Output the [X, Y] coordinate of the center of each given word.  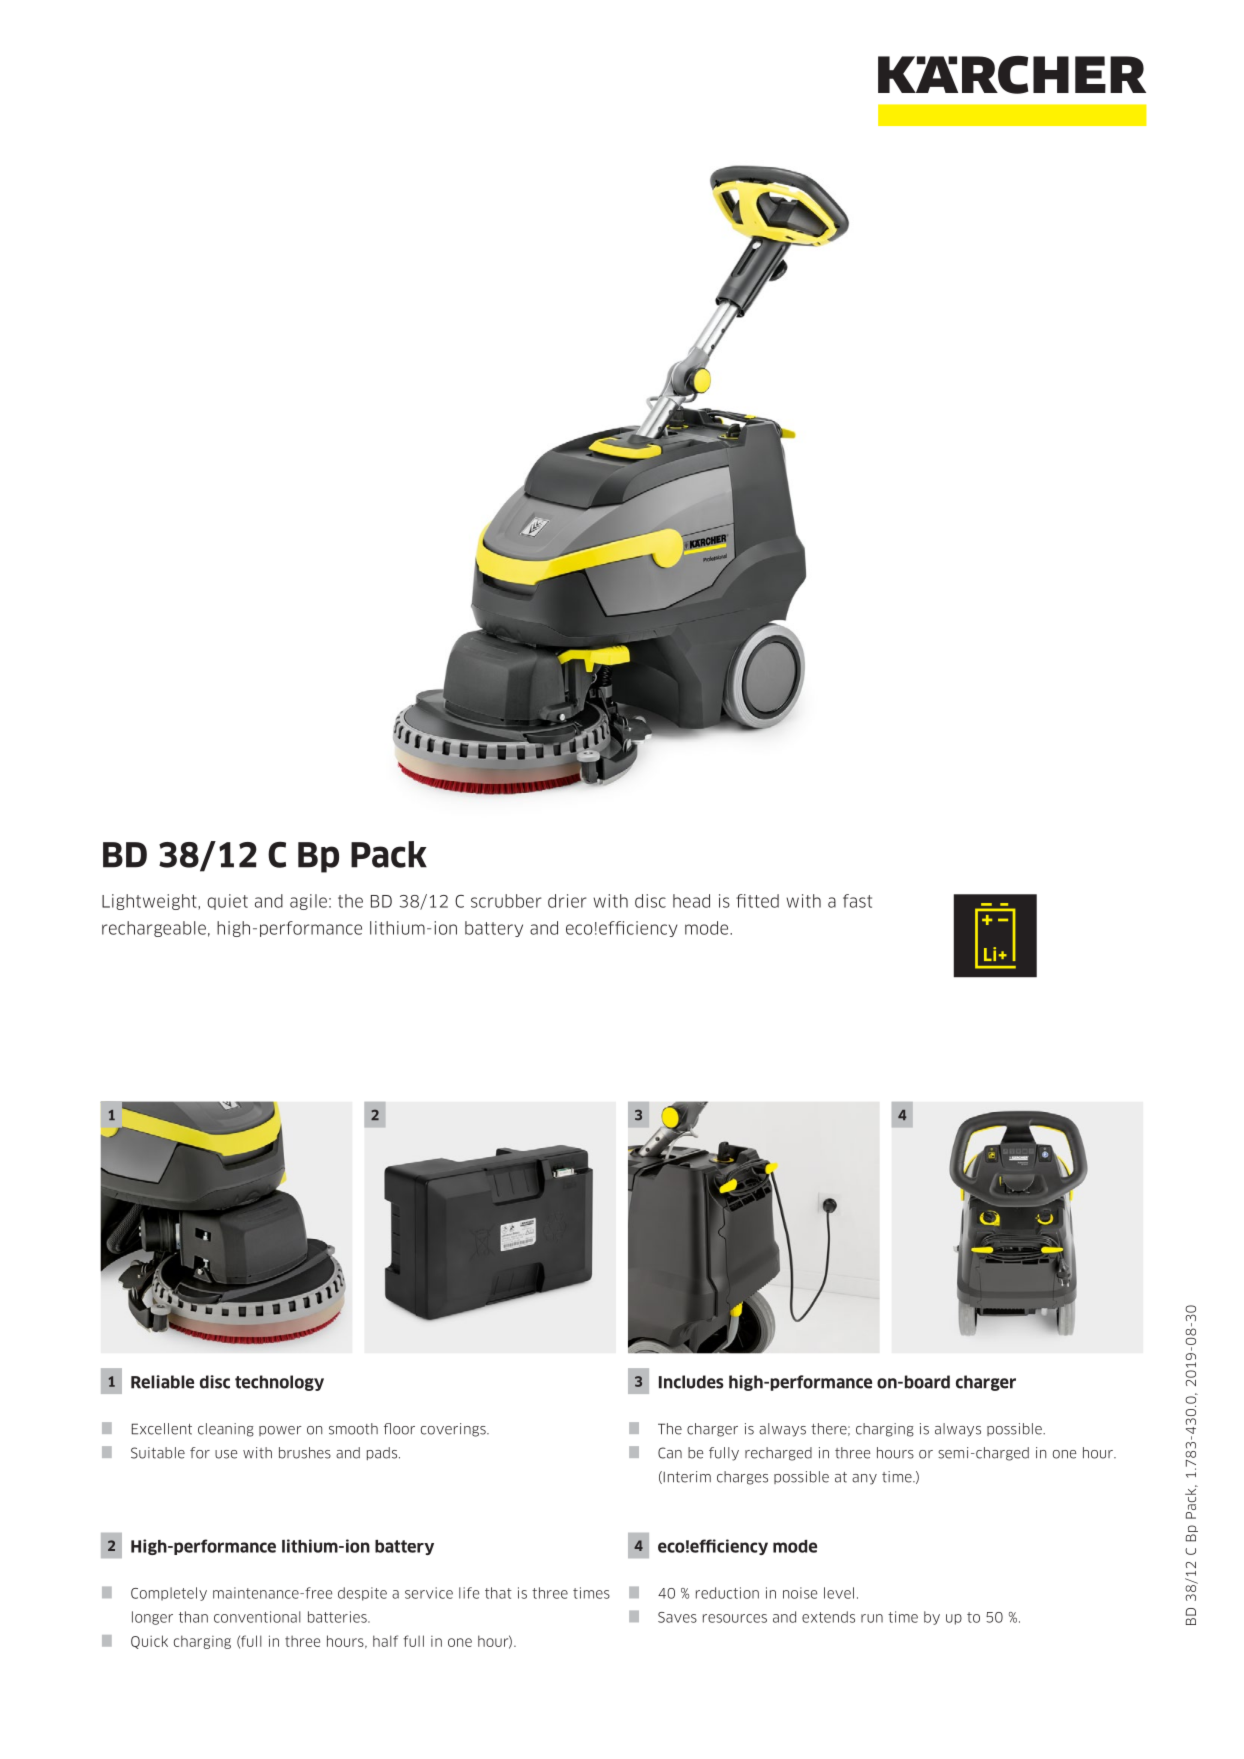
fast [857, 901]
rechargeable [154, 929]
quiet [227, 902]
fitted [757, 901]
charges [742, 1478]
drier [567, 901]
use [226, 1454]
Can [670, 1453]
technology [279, 1383]
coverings [454, 1430]
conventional [257, 1617]
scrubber [506, 901]
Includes [691, 1382]
